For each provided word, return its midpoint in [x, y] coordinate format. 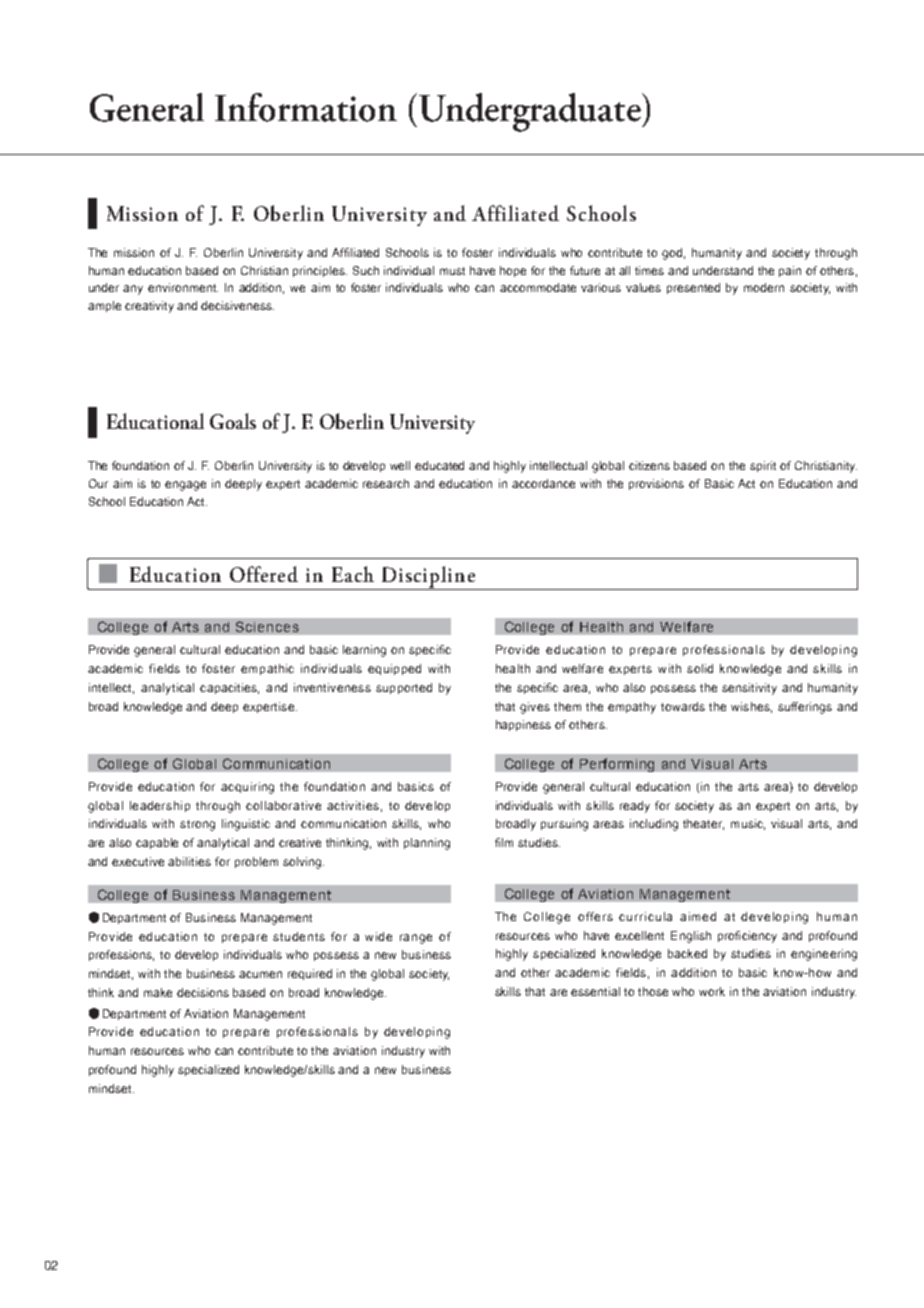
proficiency [747, 937]
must [452, 271]
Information [306, 107]
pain [790, 271]
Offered [264, 574]
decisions [203, 992]
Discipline [428, 578]
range [416, 939]
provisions [656, 484]
